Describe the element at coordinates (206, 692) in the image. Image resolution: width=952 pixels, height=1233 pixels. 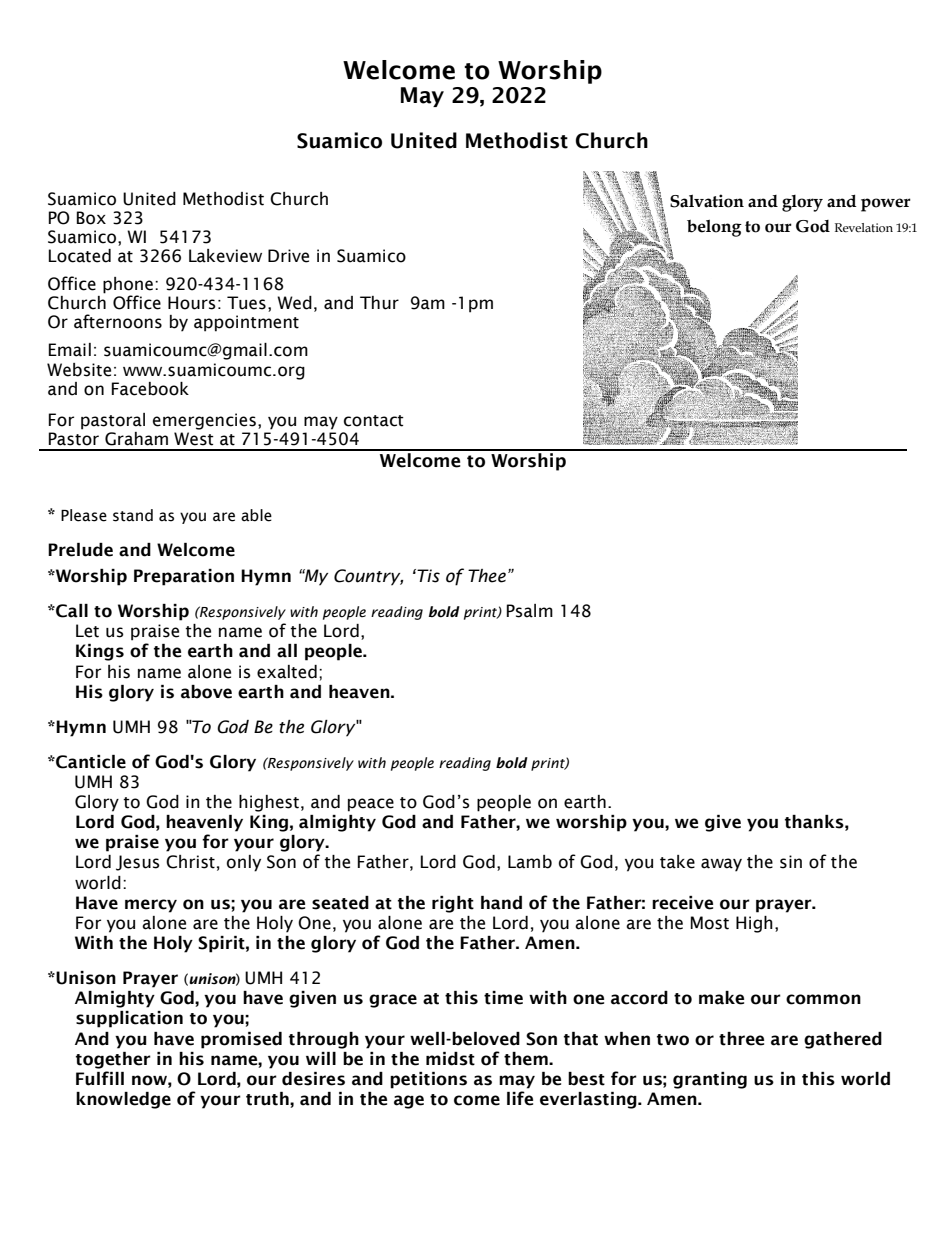
I see `above` at that location.
